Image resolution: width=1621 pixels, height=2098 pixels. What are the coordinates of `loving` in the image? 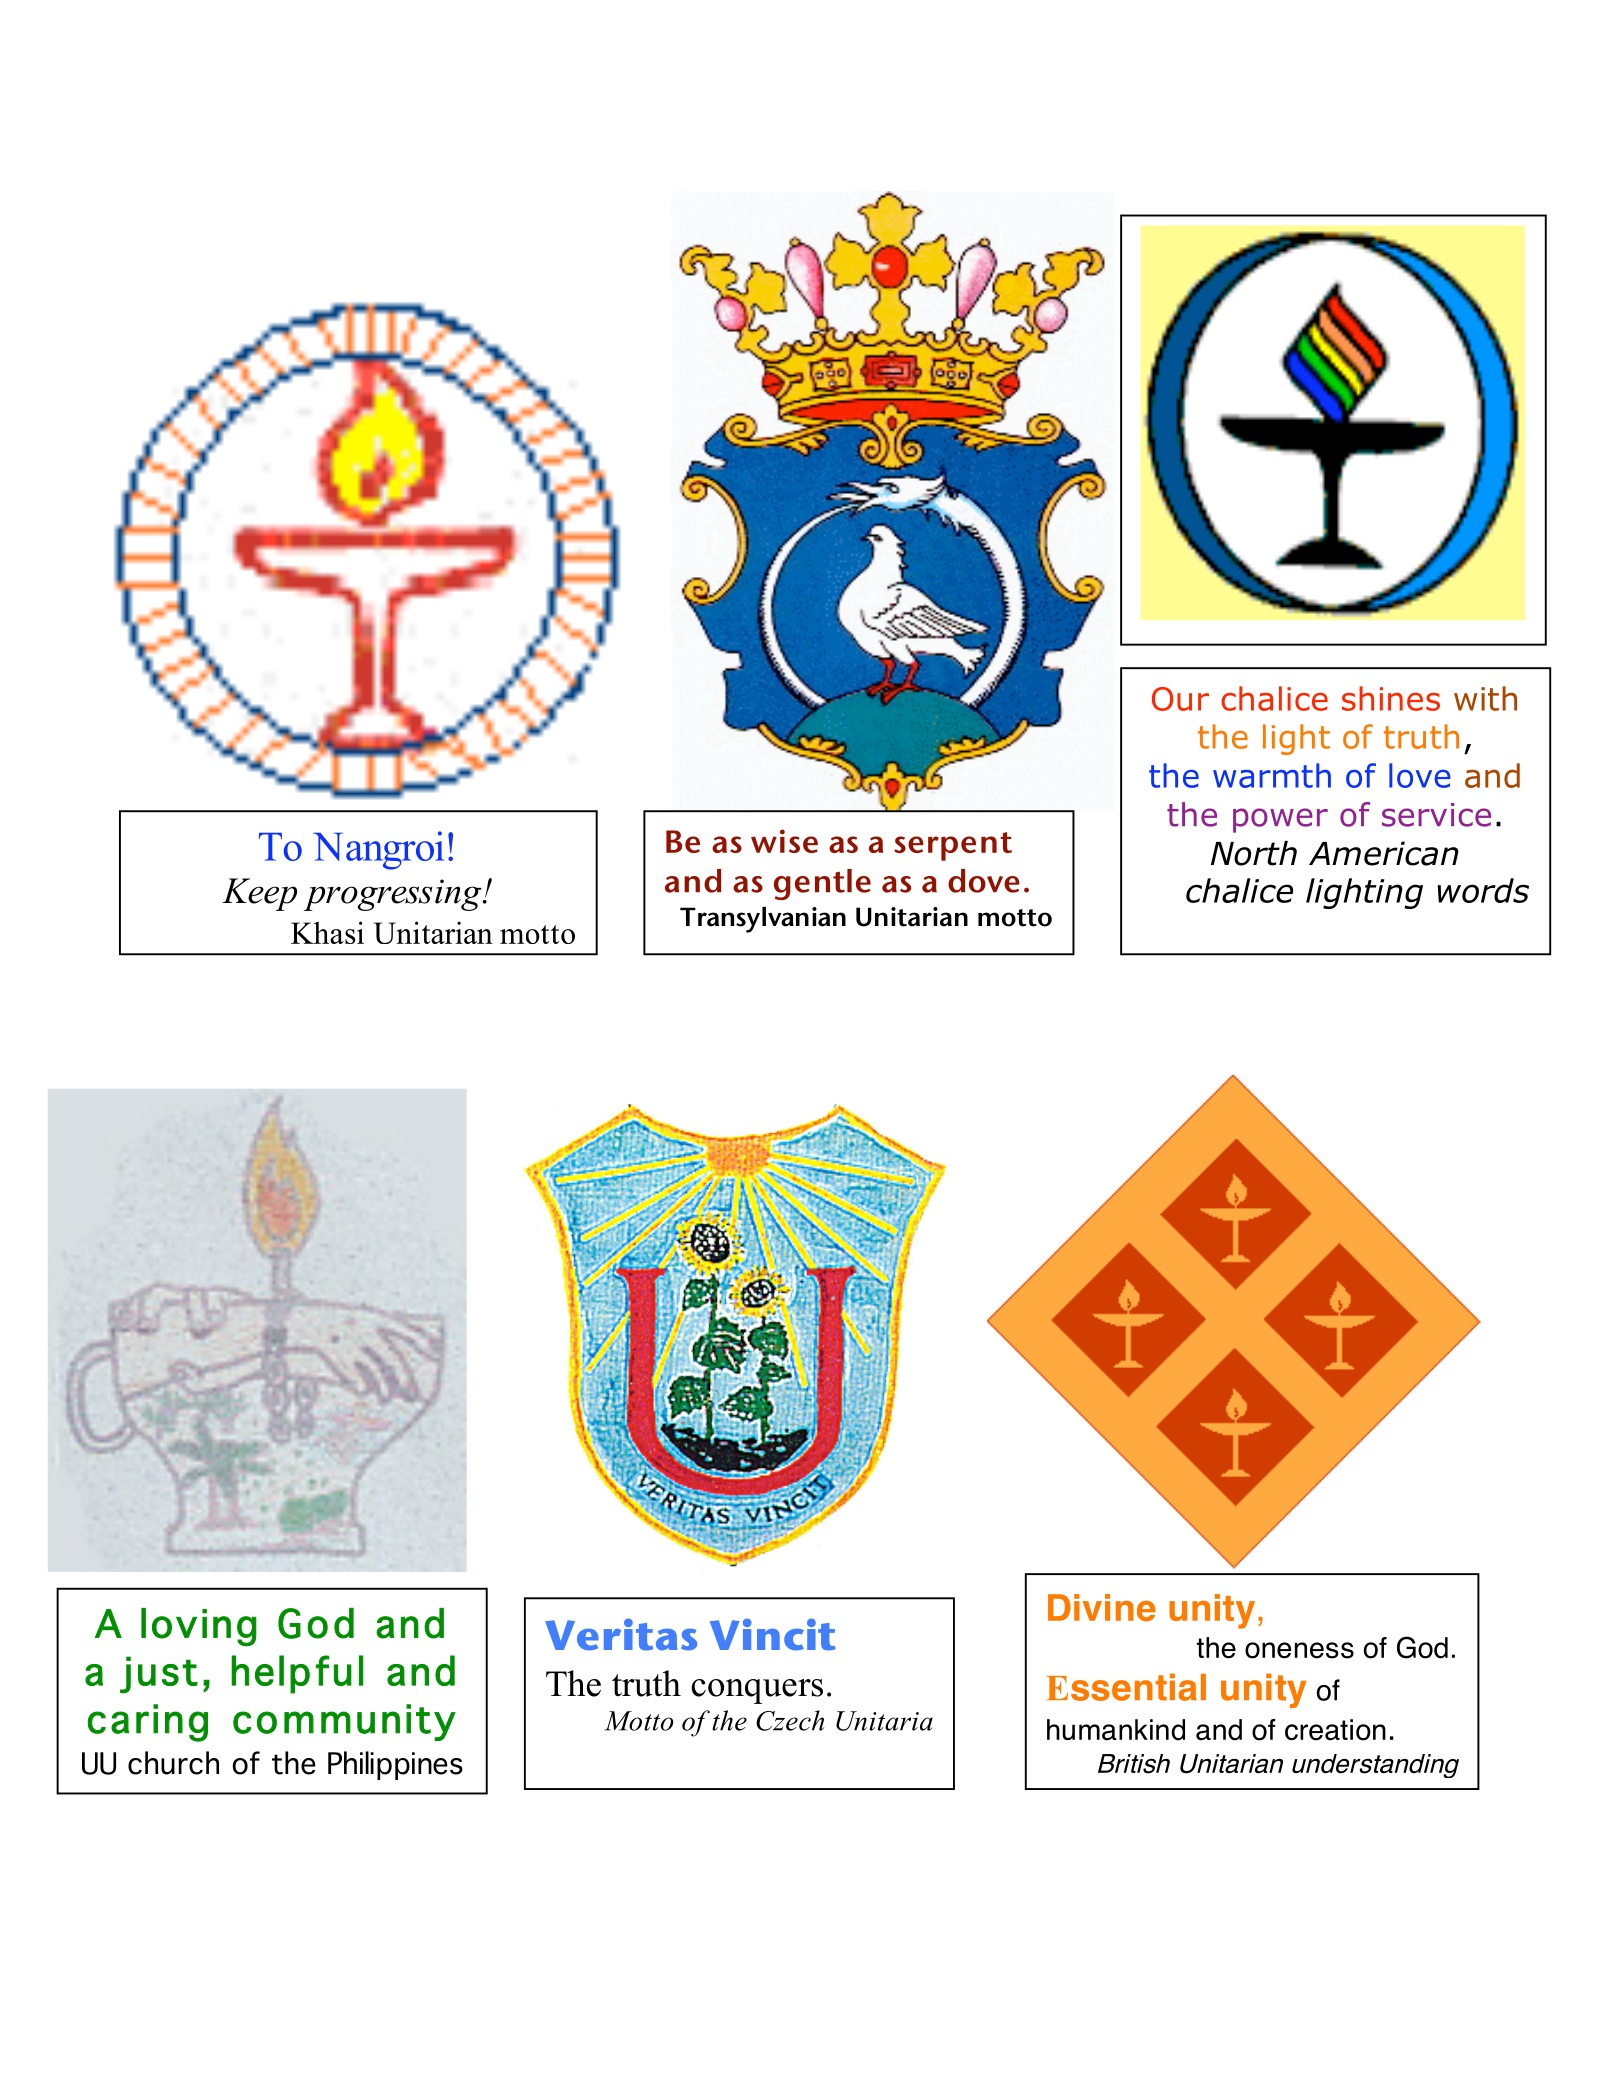 It's located at (199, 1627).
